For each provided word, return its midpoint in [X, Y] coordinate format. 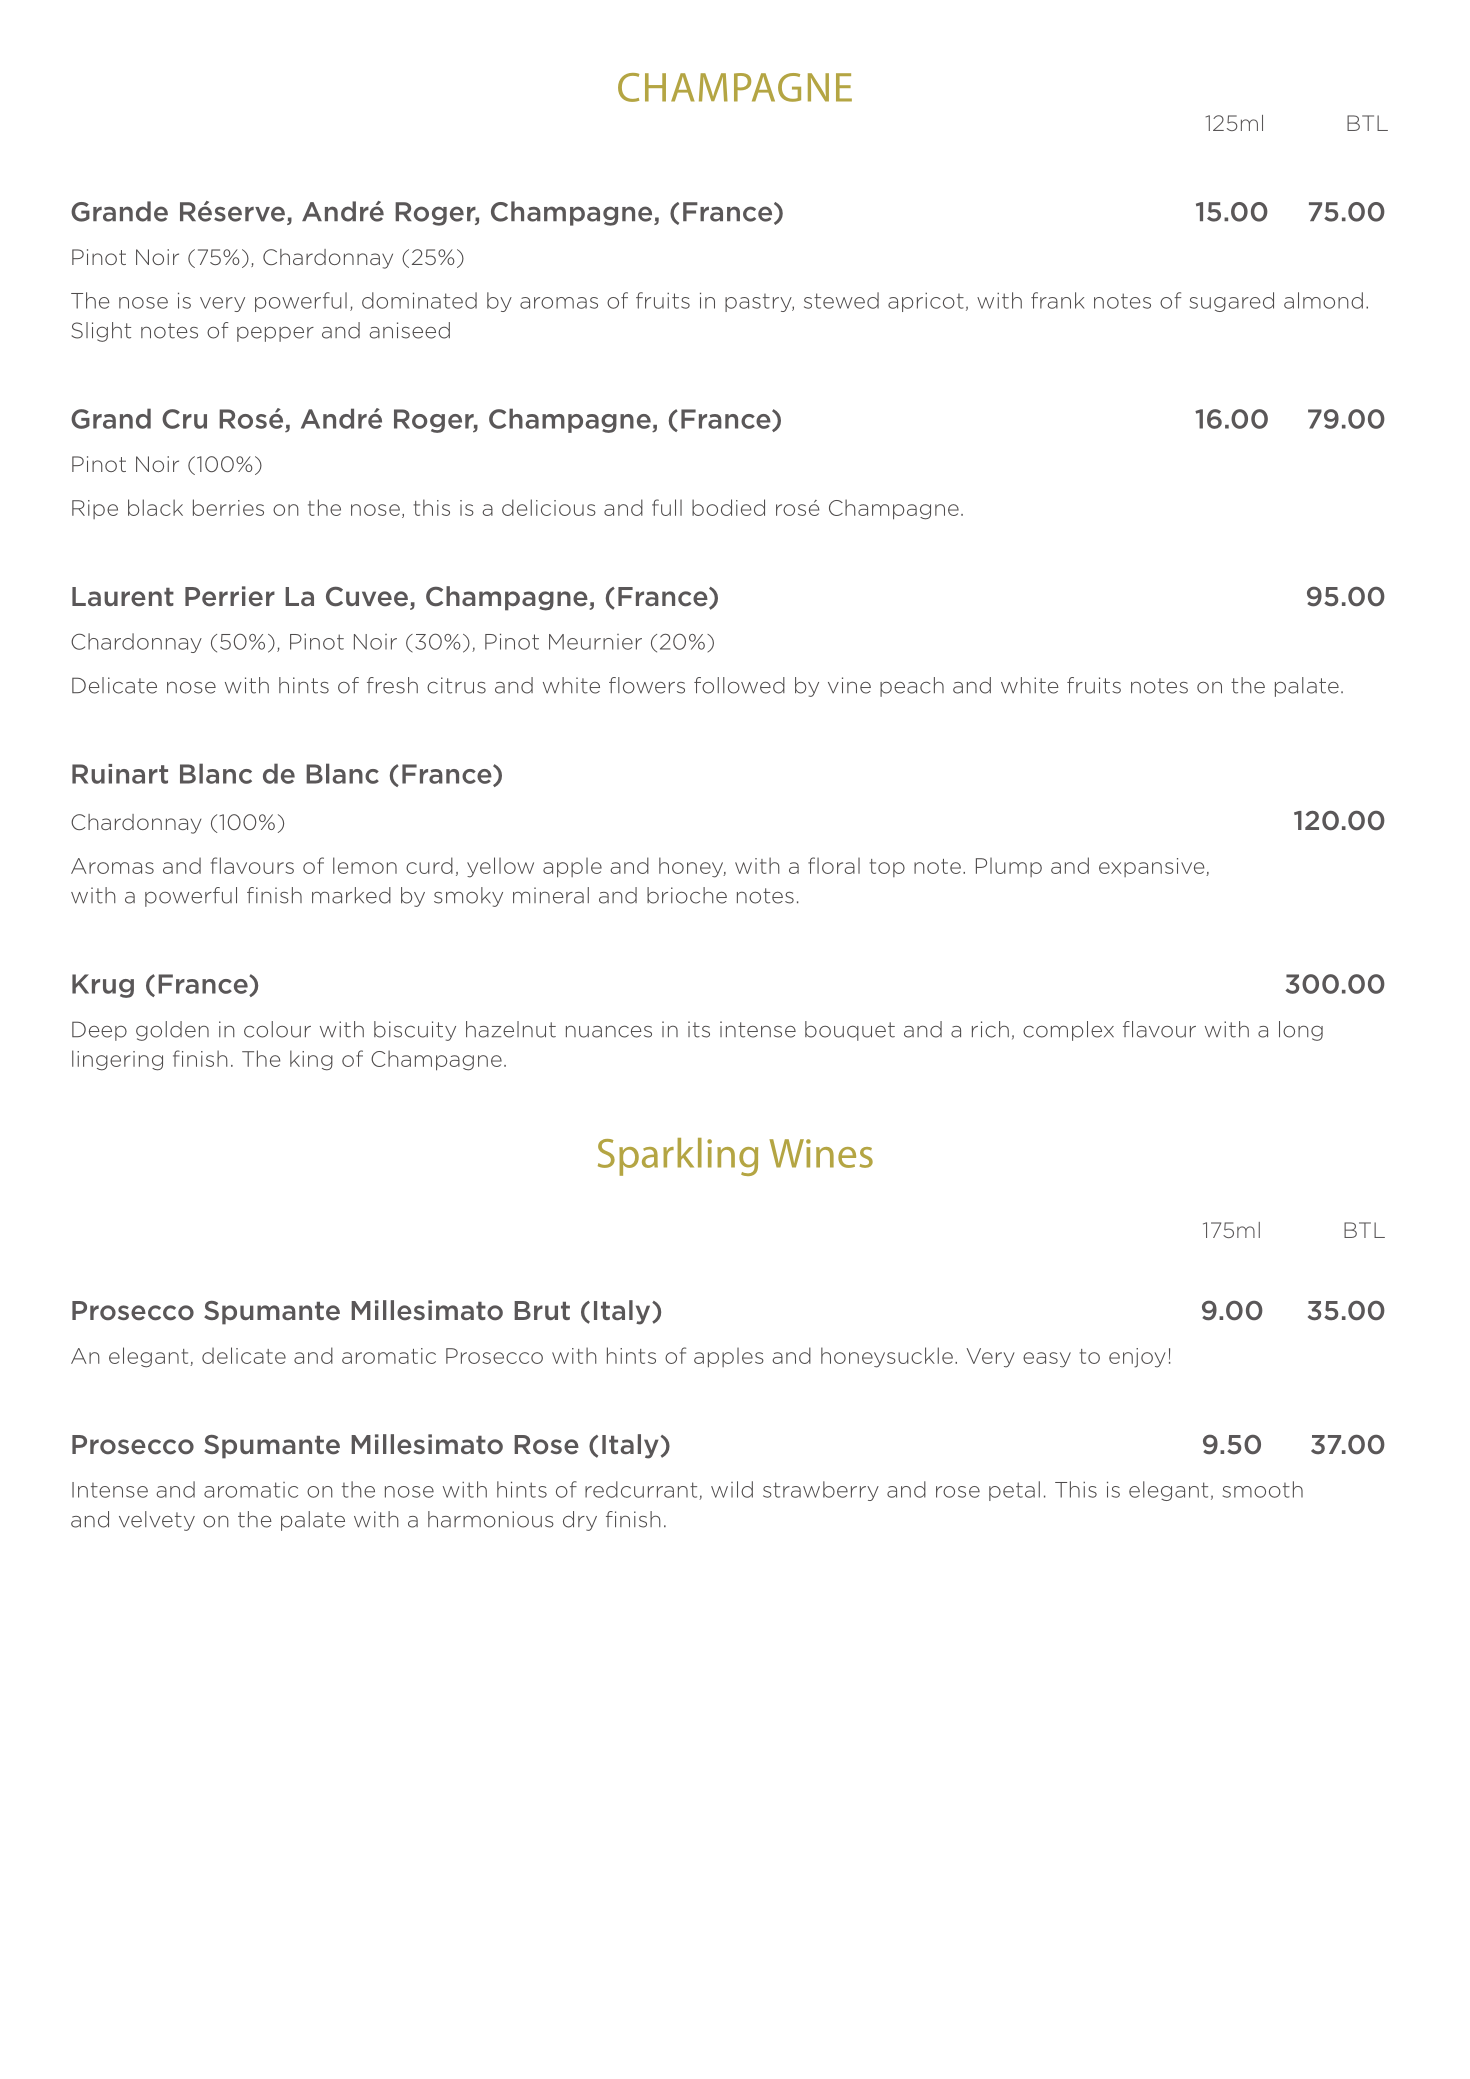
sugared [1232, 302]
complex [1068, 1031]
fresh [392, 685]
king [311, 1060]
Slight [101, 332]
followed [739, 685]
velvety [157, 1521]
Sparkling [678, 1157]
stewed [841, 300]
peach [912, 687]
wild [732, 1489]
